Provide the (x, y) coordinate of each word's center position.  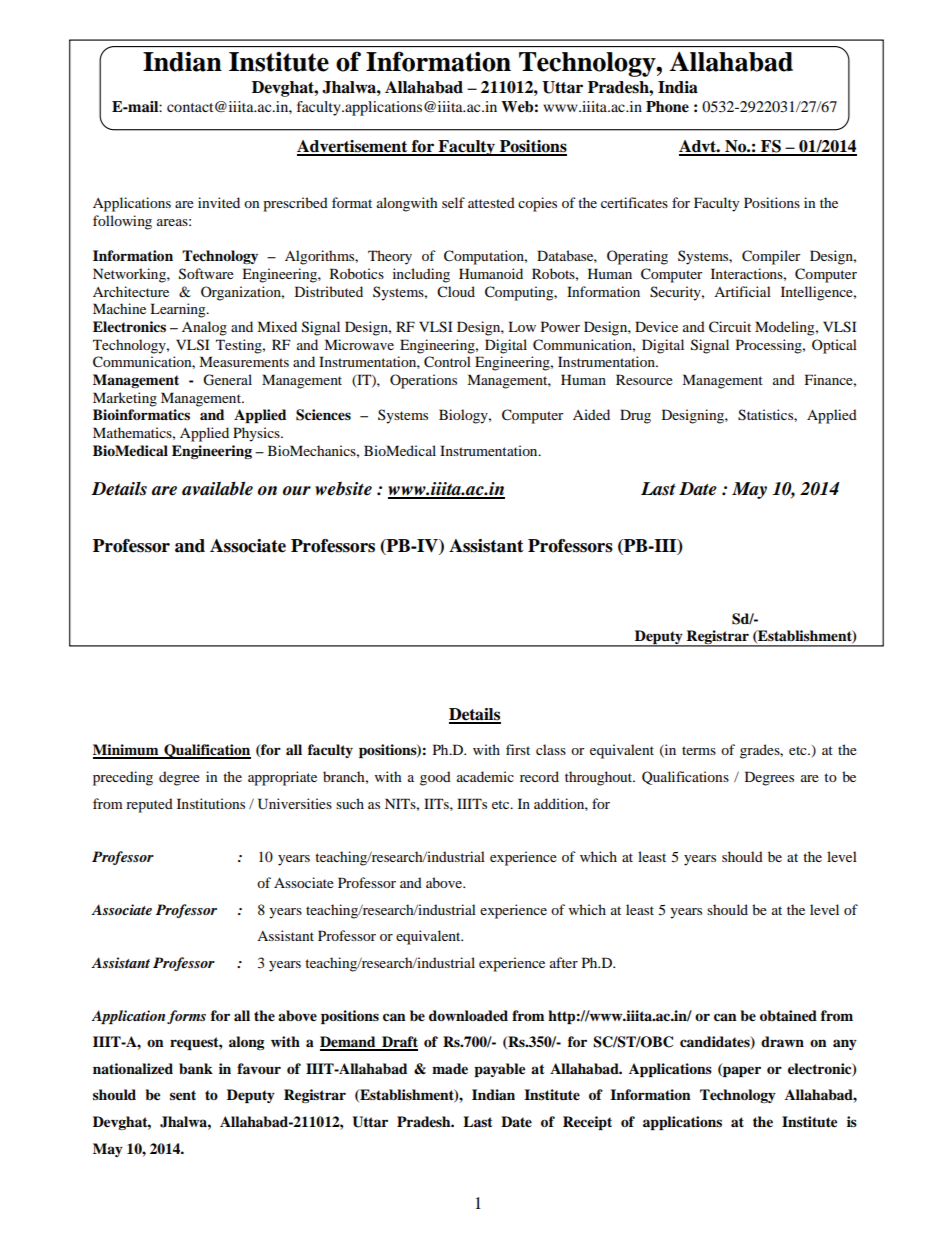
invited (219, 202)
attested (491, 202)
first (518, 749)
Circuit (730, 327)
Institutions (211, 803)
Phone (667, 107)
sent (183, 1095)
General (227, 380)
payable (499, 1070)
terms (699, 750)
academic (485, 776)
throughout (600, 778)
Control (447, 362)
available (217, 488)
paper (741, 1070)
